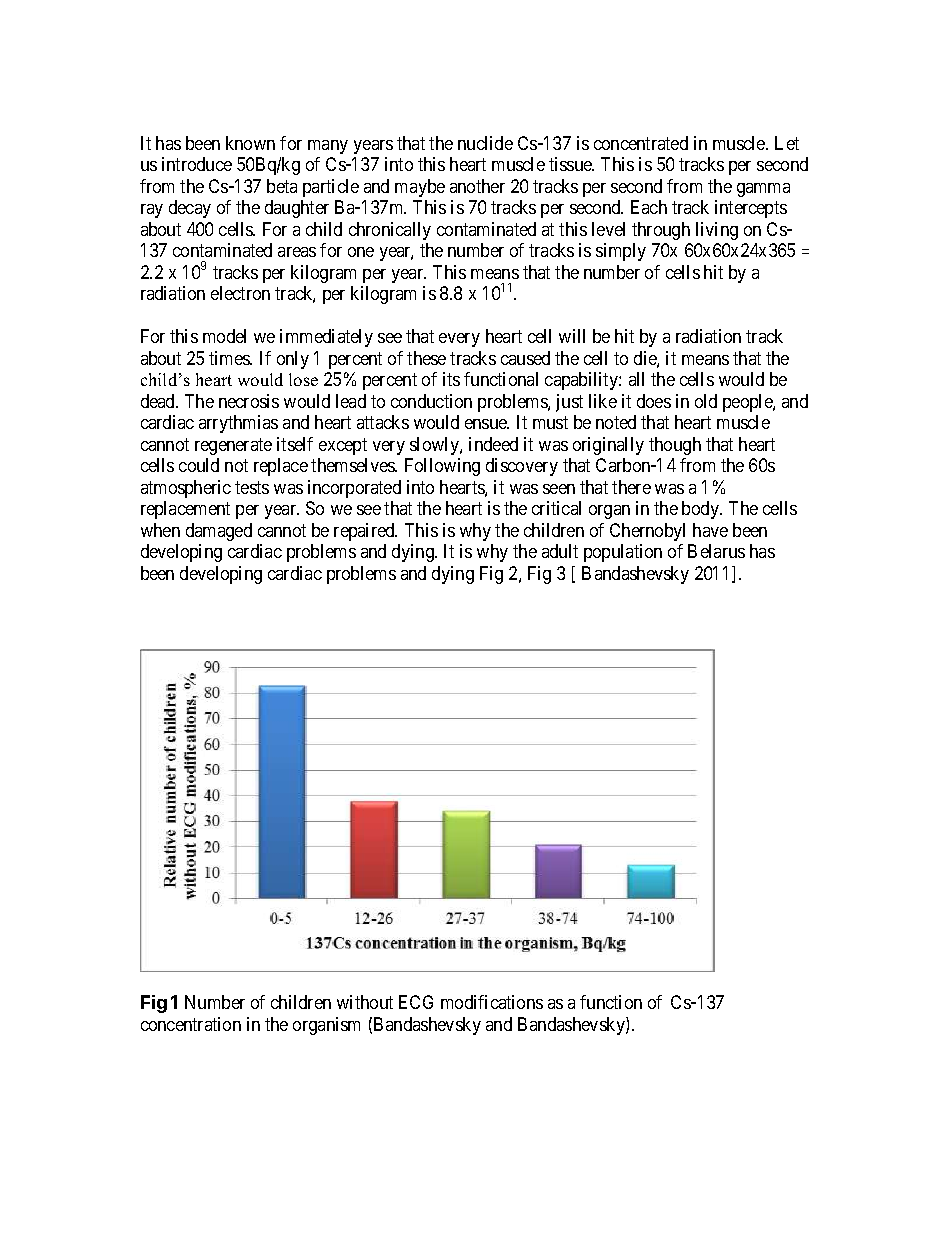  I want to click on these, so click(426, 358).
